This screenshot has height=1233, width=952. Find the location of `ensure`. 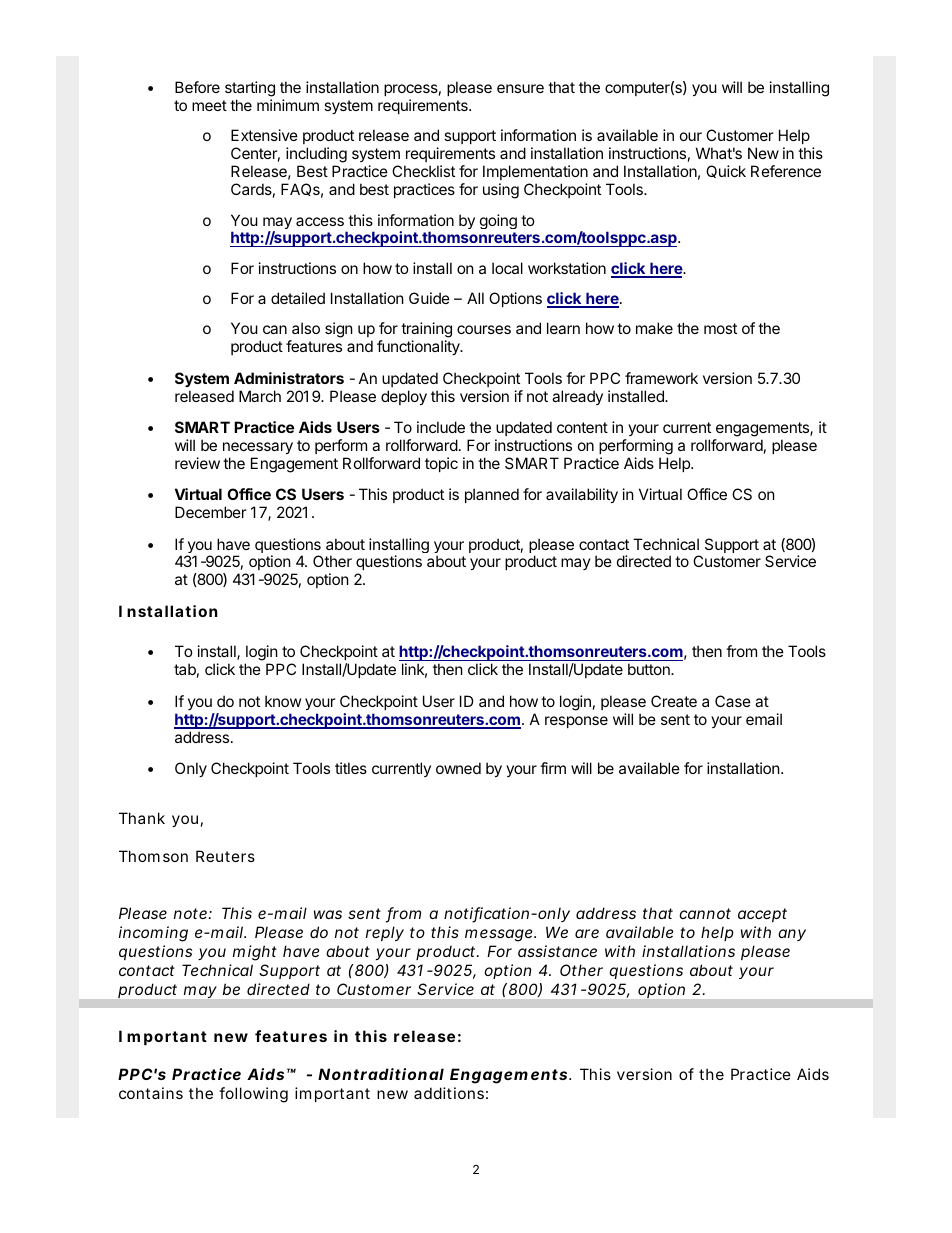

ensure is located at coordinates (520, 88).
